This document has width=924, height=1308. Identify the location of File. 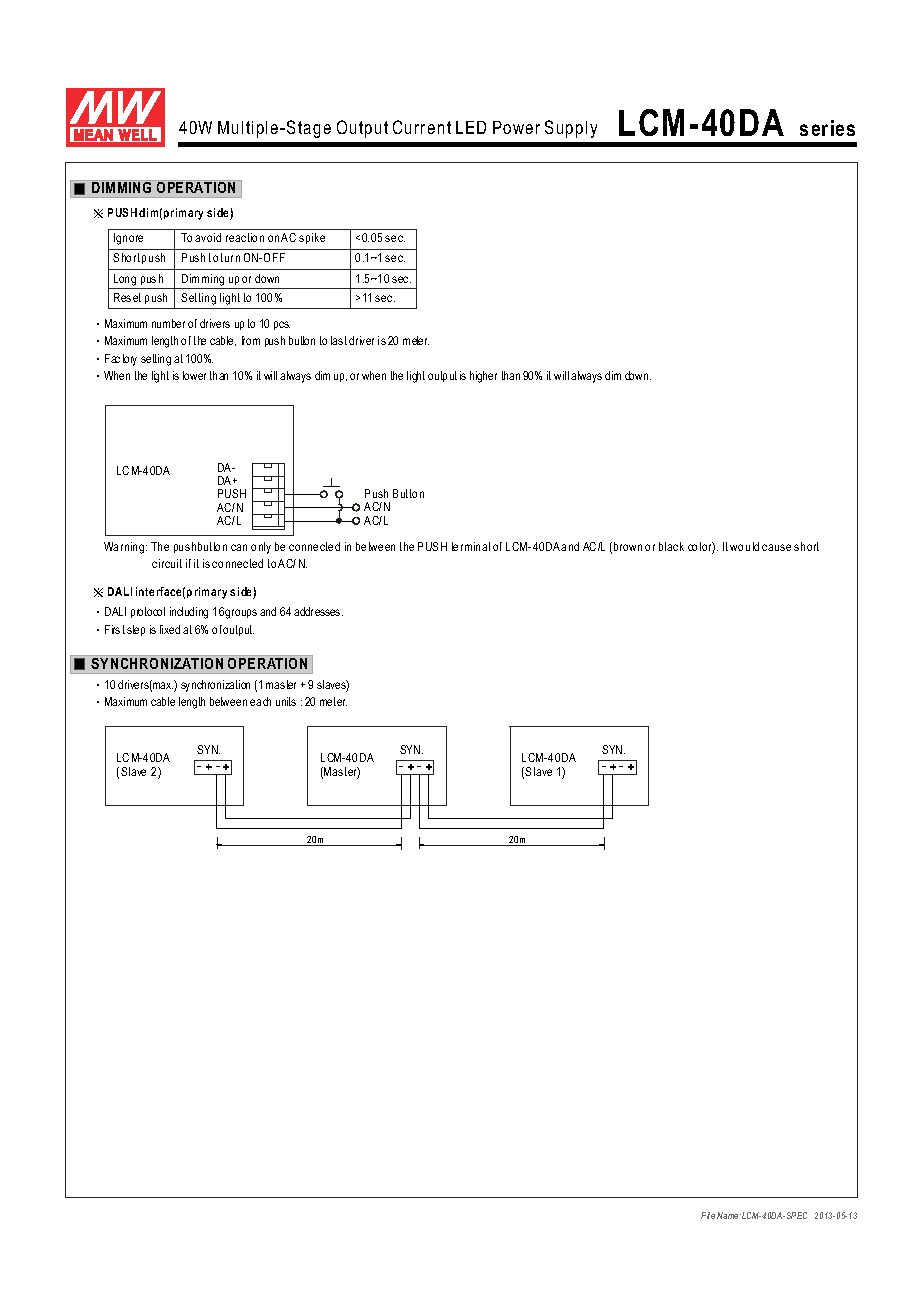
(708, 1215).
